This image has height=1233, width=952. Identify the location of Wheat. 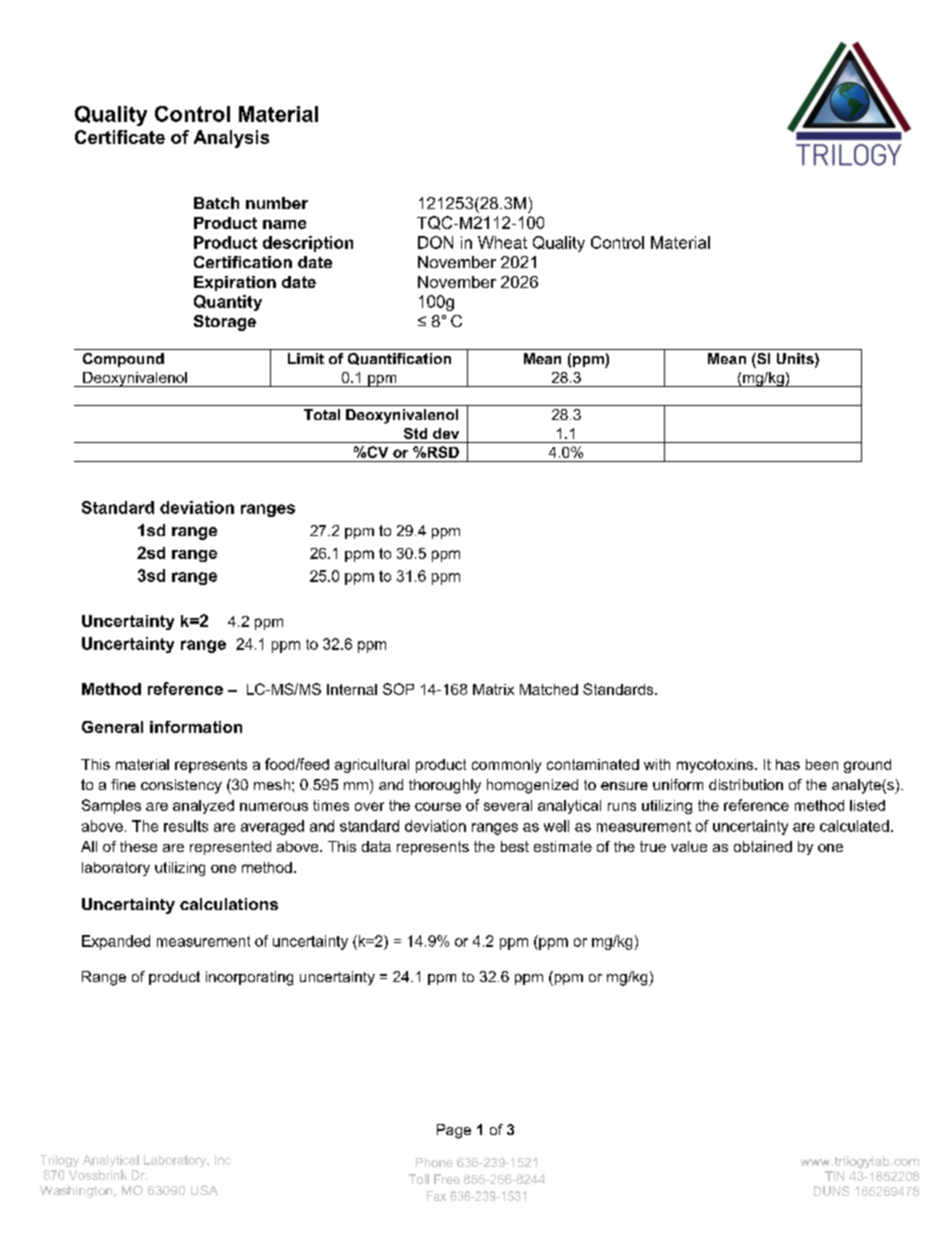
(502, 242).
